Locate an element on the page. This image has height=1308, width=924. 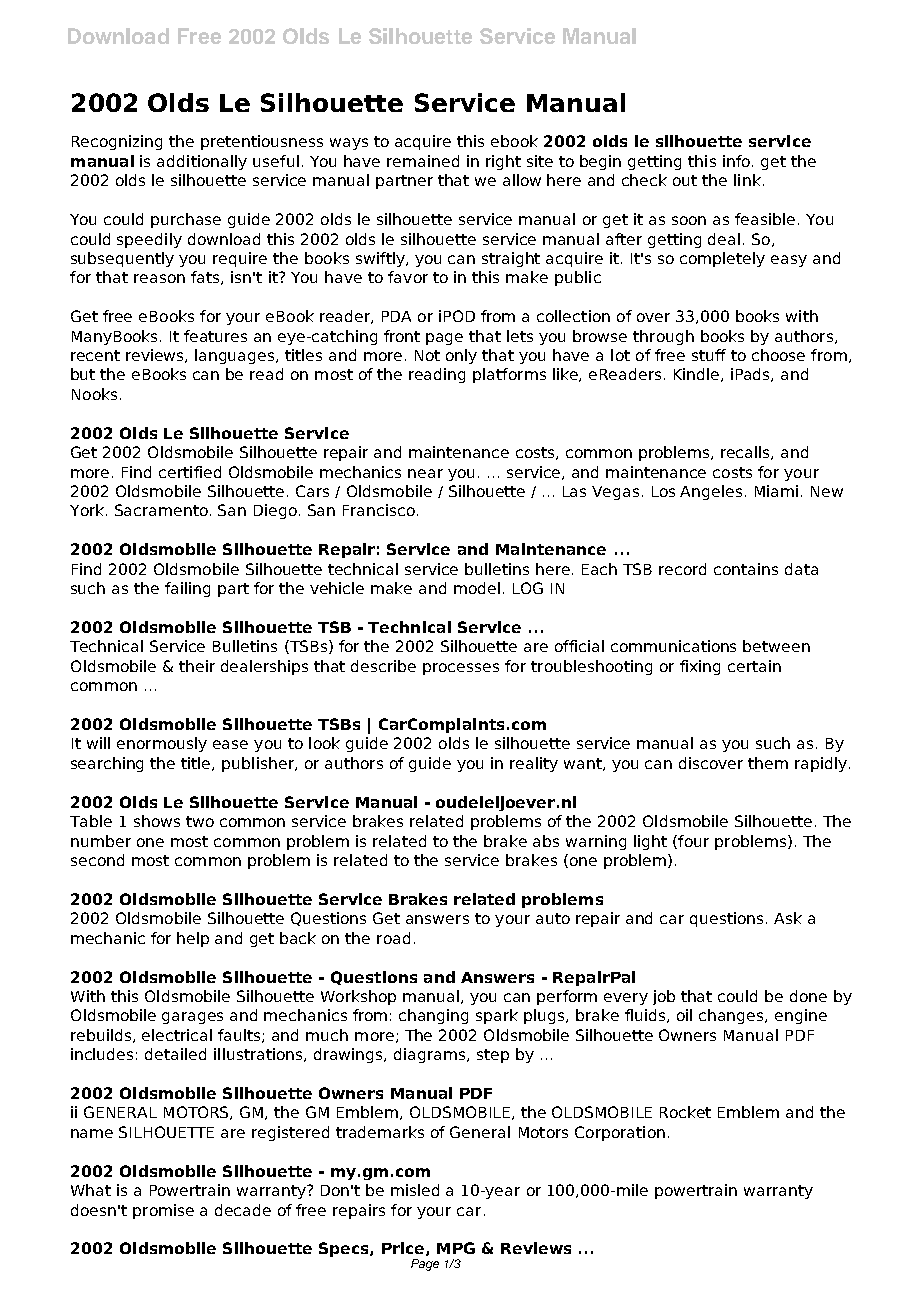
certain is located at coordinates (754, 666).
